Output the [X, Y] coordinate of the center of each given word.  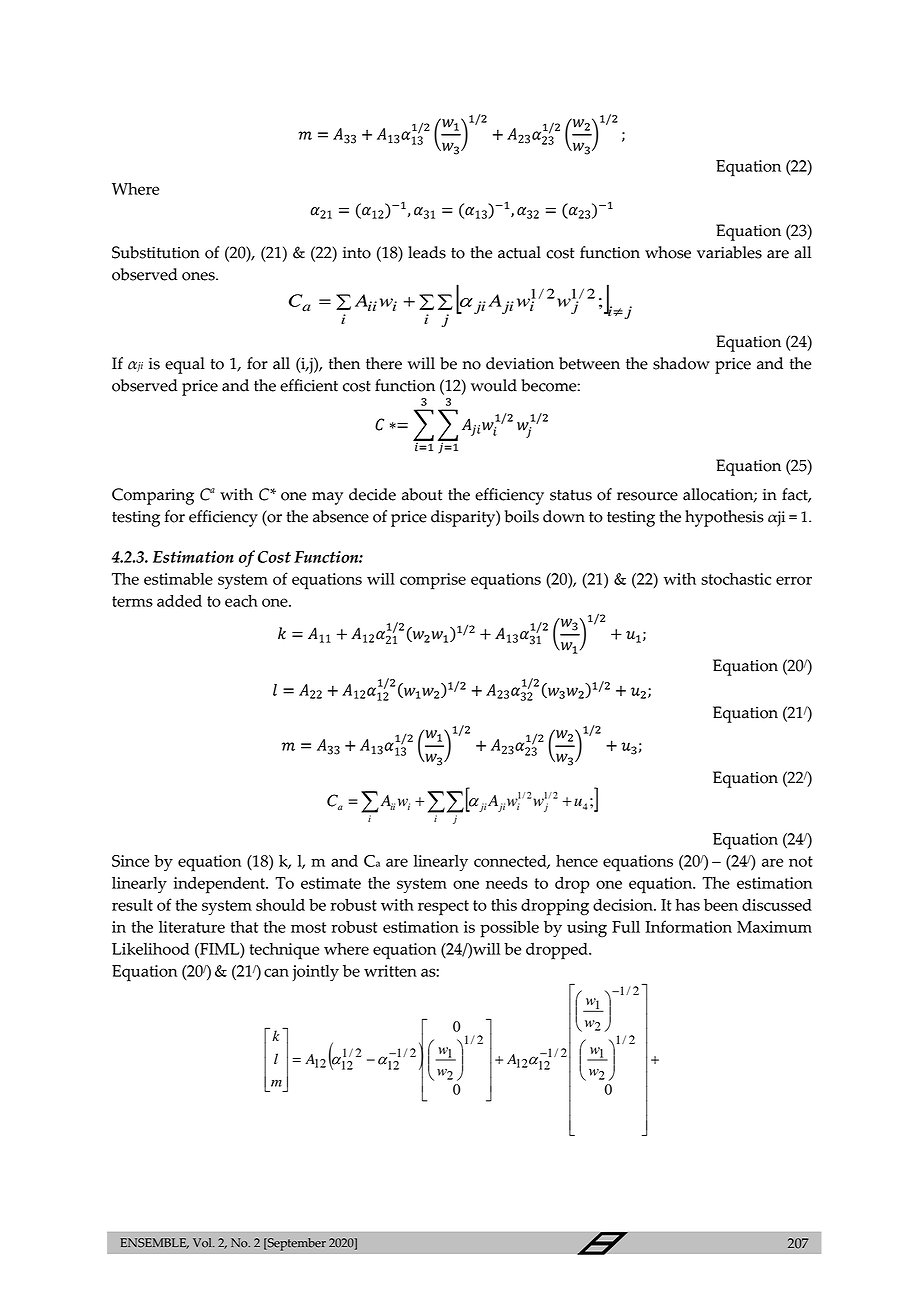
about [422, 494]
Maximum [774, 927]
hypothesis [724, 518]
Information [688, 926]
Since [130, 861]
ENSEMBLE [154, 1243]
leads [427, 252]
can [276, 972]
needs [507, 882]
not [801, 861]
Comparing [153, 496]
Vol [203, 1242]
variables [729, 252]
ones [199, 276]
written [390, 971]
